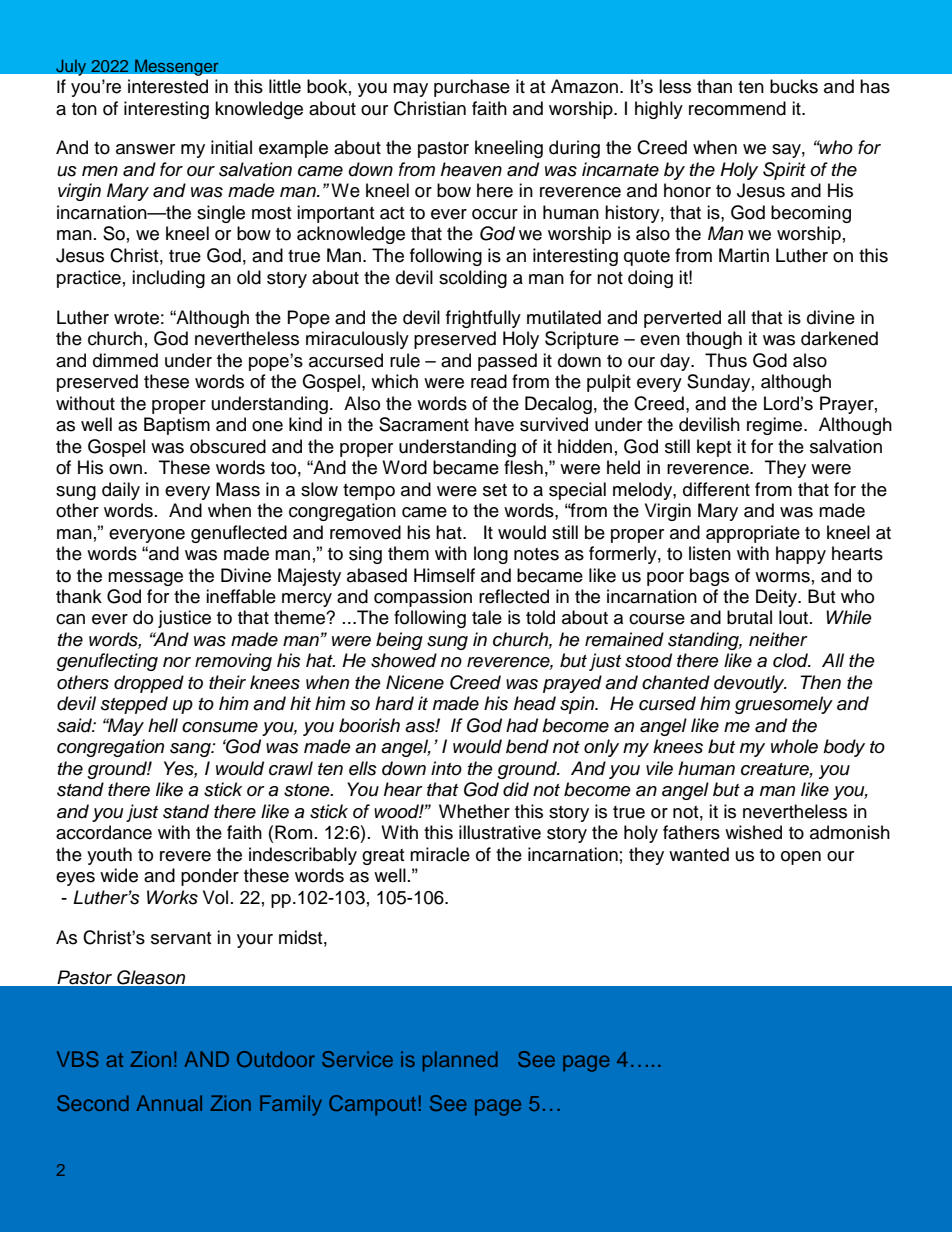 The image size is (952, 1233). Describe the element at coordinates (125, 360) in the page. I see `dimmed` at that location.
